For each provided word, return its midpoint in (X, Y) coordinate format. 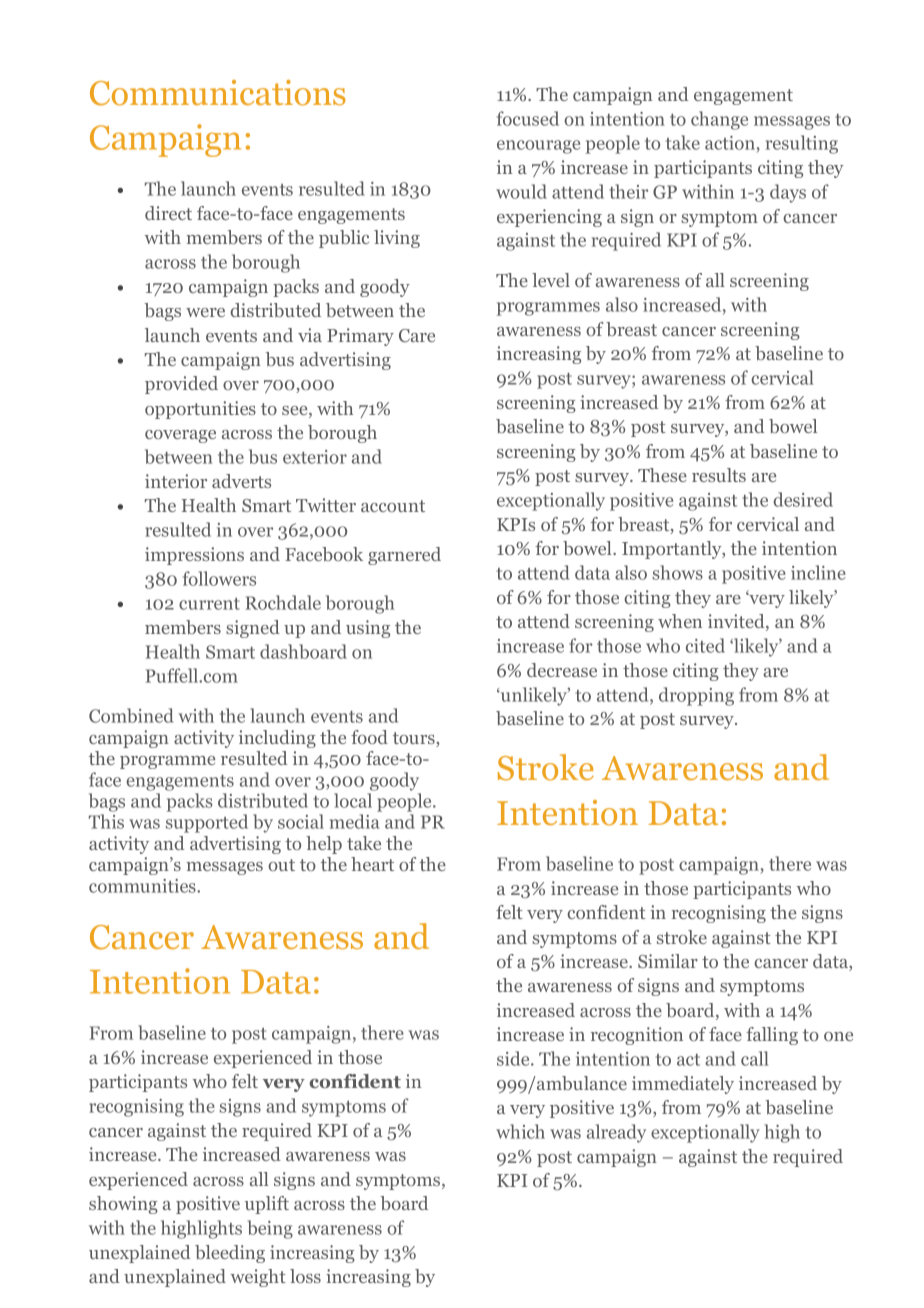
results (719, 475)
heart (372, 864)
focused (528, 118)
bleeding (230, 1254)
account (393, 506)
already (616, 1133)
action (731, 144)
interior (176, 481)
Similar (668, 961)
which (520, 1131)
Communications (218, 93)
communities (143, 886)
